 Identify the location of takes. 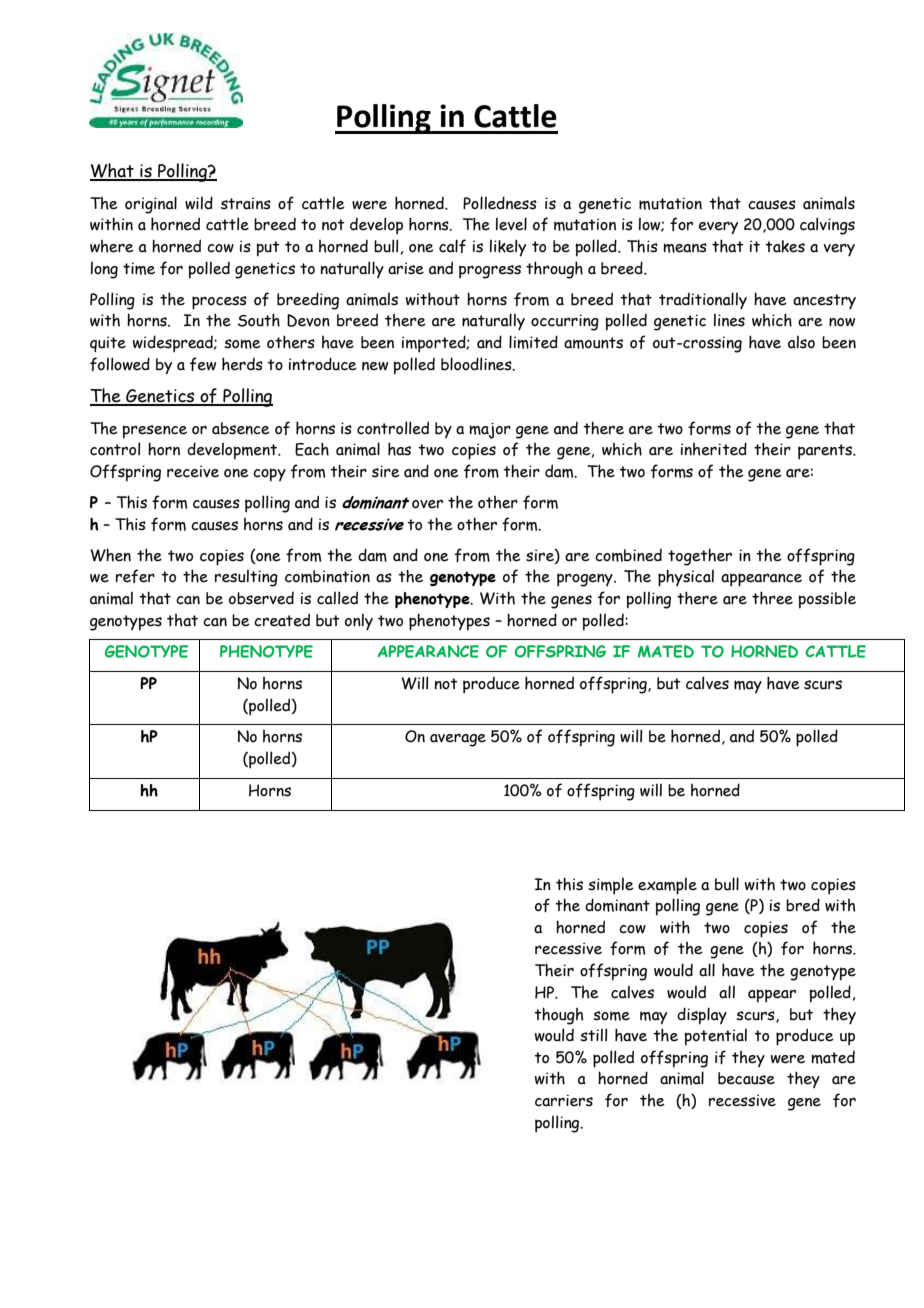
(785, 246).
